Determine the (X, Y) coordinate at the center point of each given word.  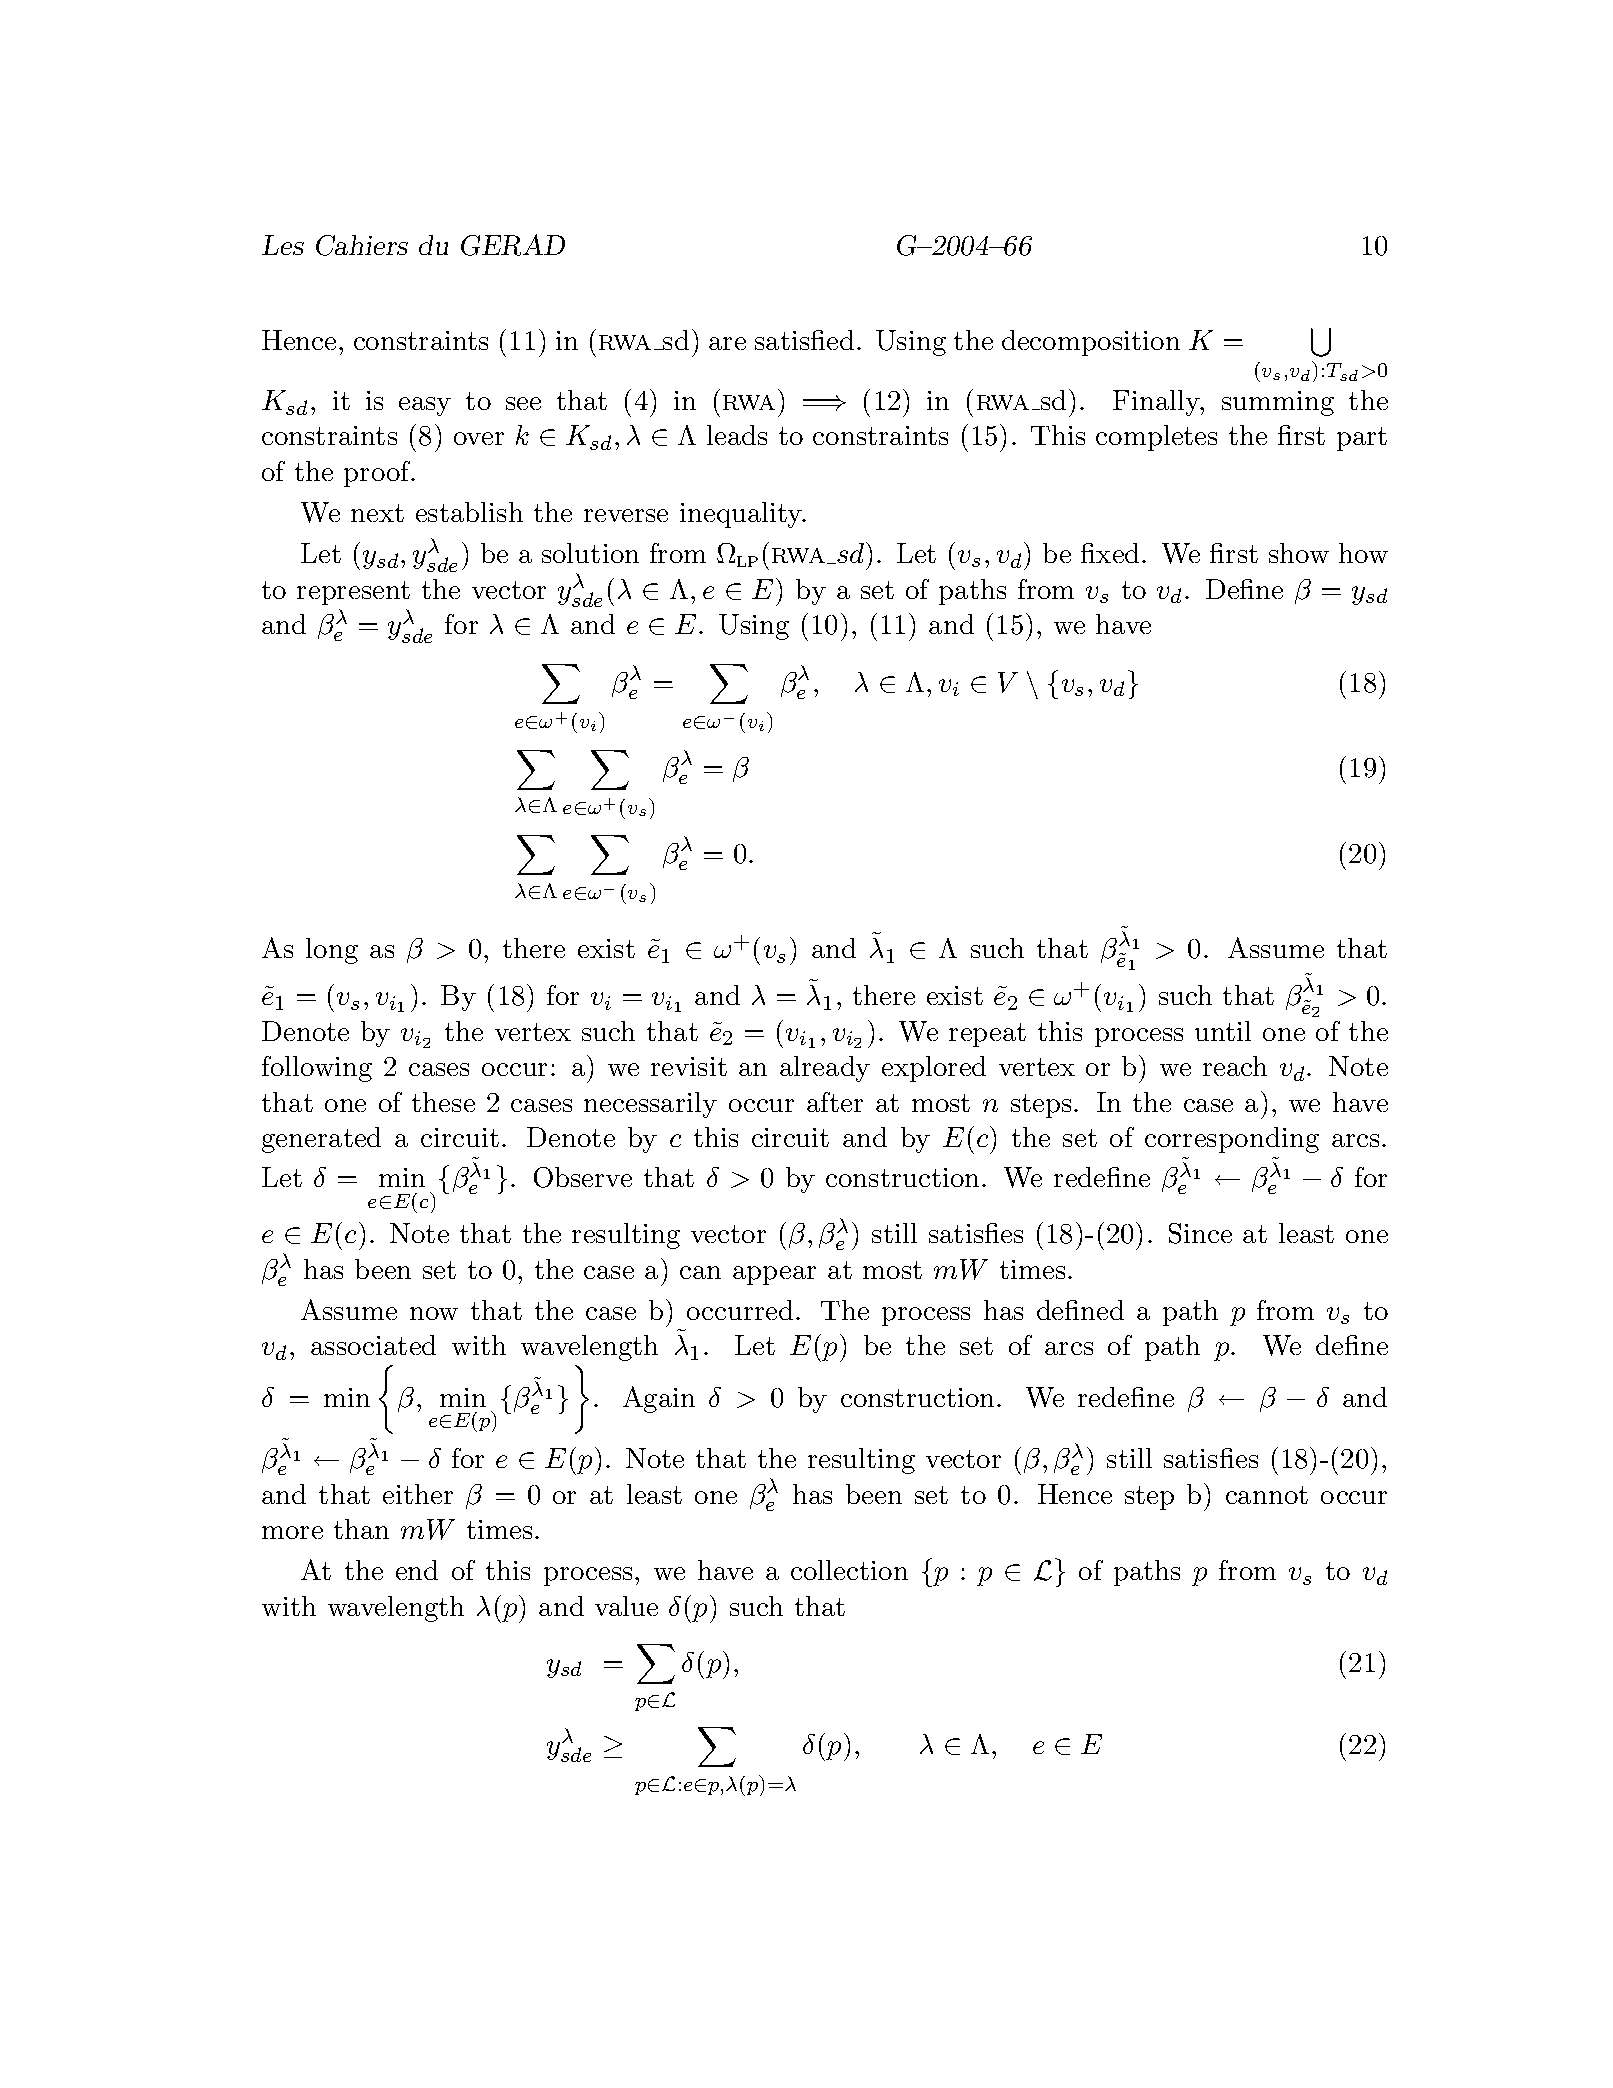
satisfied (804, 340)
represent (353, 593)
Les (283, 245)
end (417, 1570)
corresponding (1232, 1140)
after (835, 1102)
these (443, 1102)
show (1299, 553)
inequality (742, 515)
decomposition (1091, 343)
